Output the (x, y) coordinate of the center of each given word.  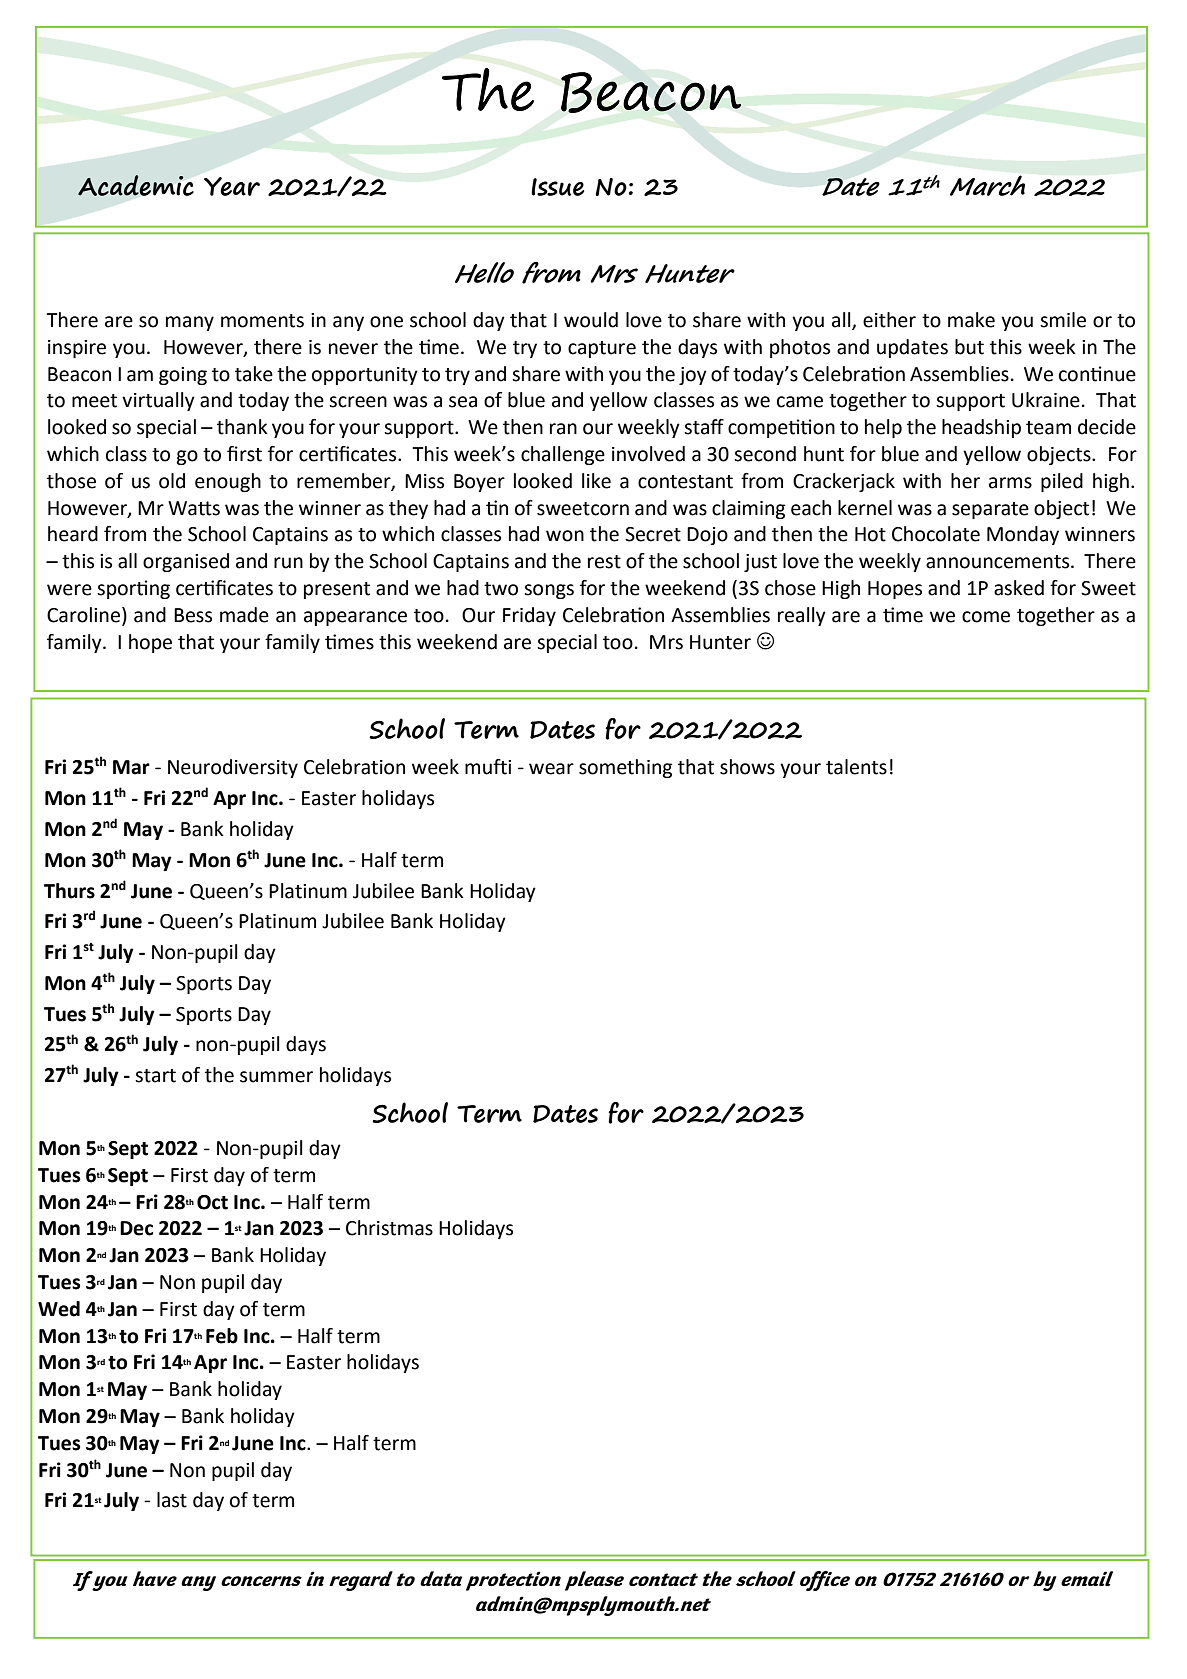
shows (747, 767)
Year (232, 186)
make (971, 320)
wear (551, 769)
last (172, 1500)
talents (856, 767)
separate (990, 510)
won (565, 536)
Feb (222, 1336)
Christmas (389, 1228)
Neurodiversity (233, 768)
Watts (194, 508)
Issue (557, 187)
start (155, 1076)
